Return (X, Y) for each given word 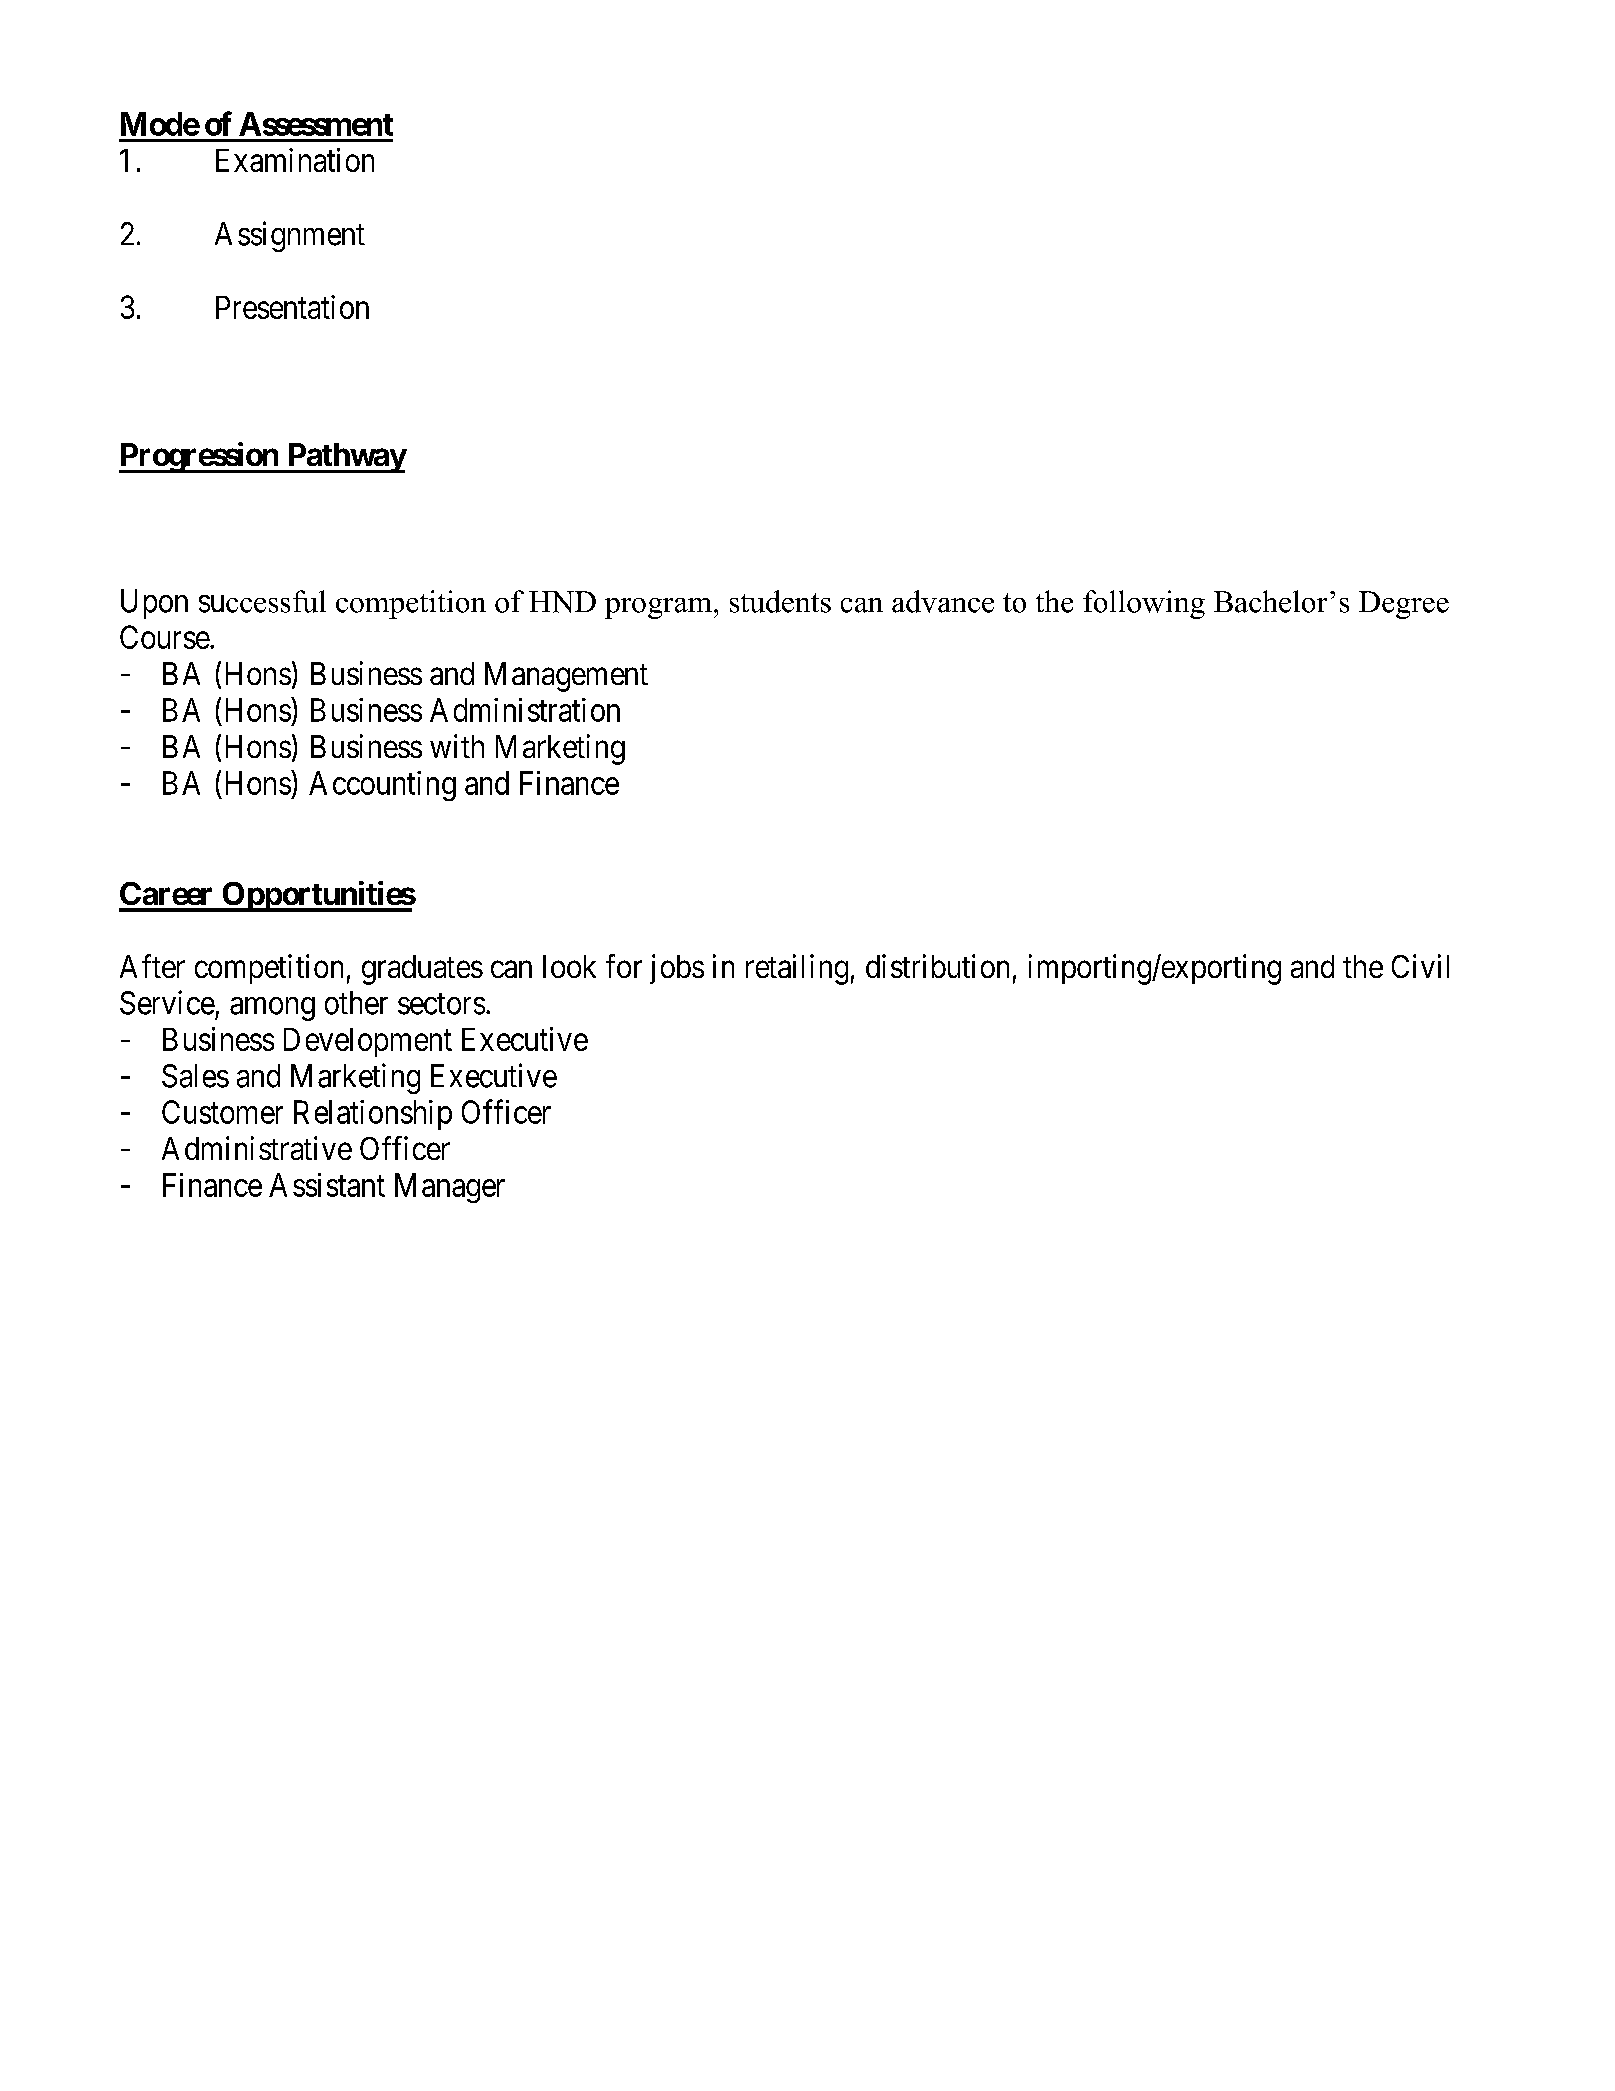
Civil (1420, 966)
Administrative (257, 1148)
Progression (199, 457)
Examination (295, 160)
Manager (450, 1188)
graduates (422, 970)
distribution (937, 966)
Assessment (316, 124)
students (780, 601)
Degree (1404, 605)
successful (262, 601)
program (658, 608)
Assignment (290, 236)
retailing (797, 969)
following (1144, 604)
